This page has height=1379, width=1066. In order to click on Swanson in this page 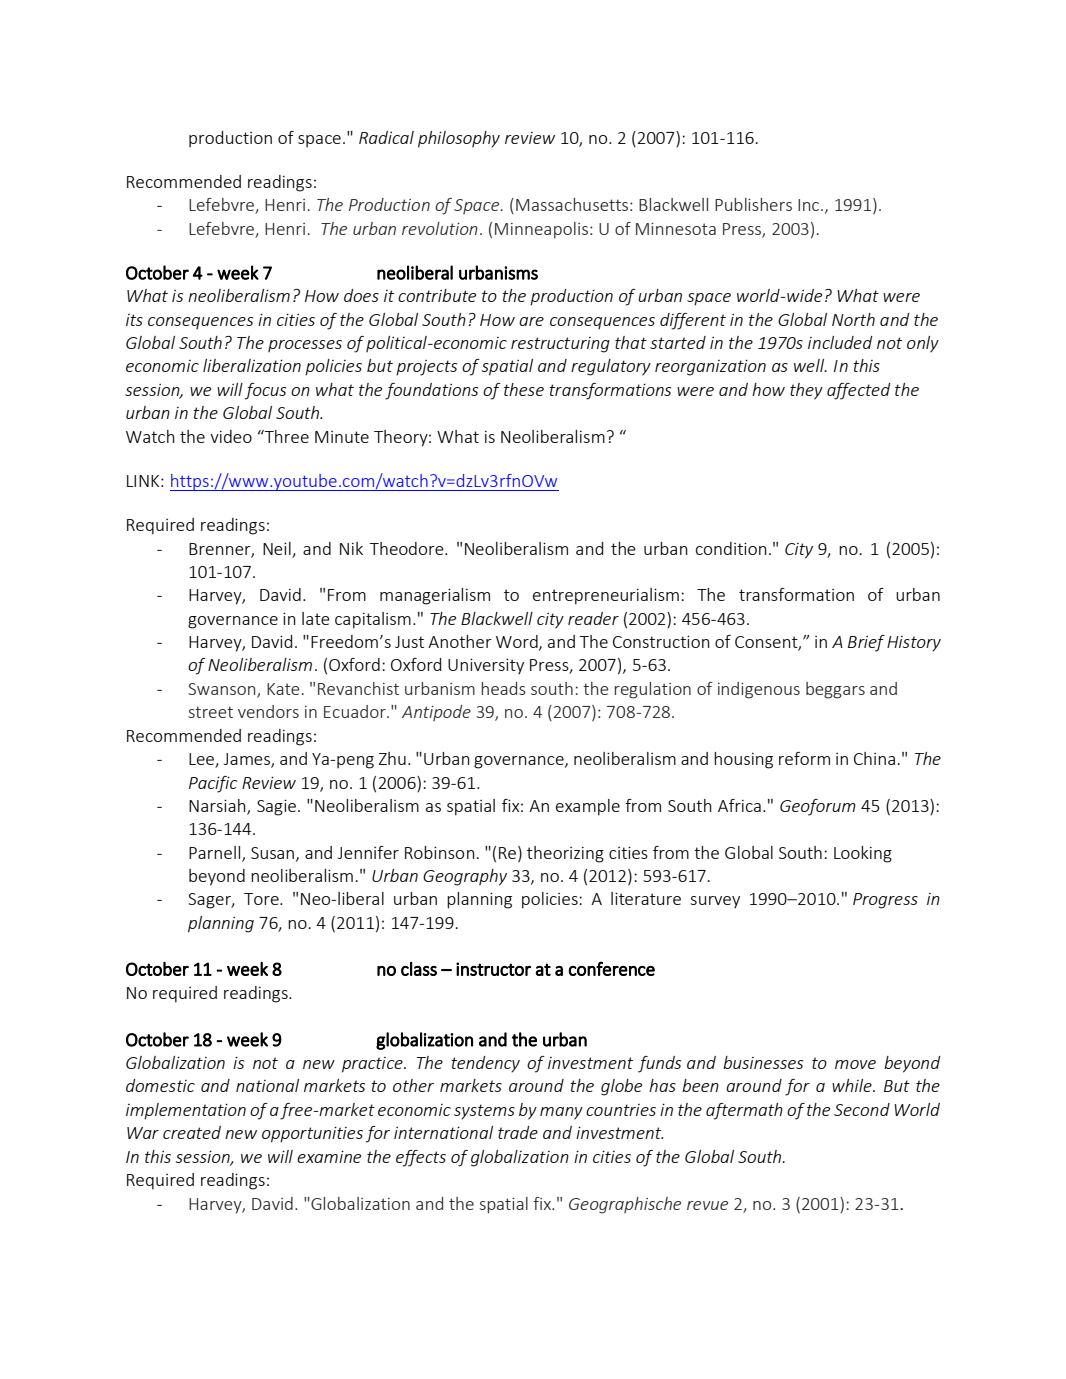, I will do `click(223, 690)`.
